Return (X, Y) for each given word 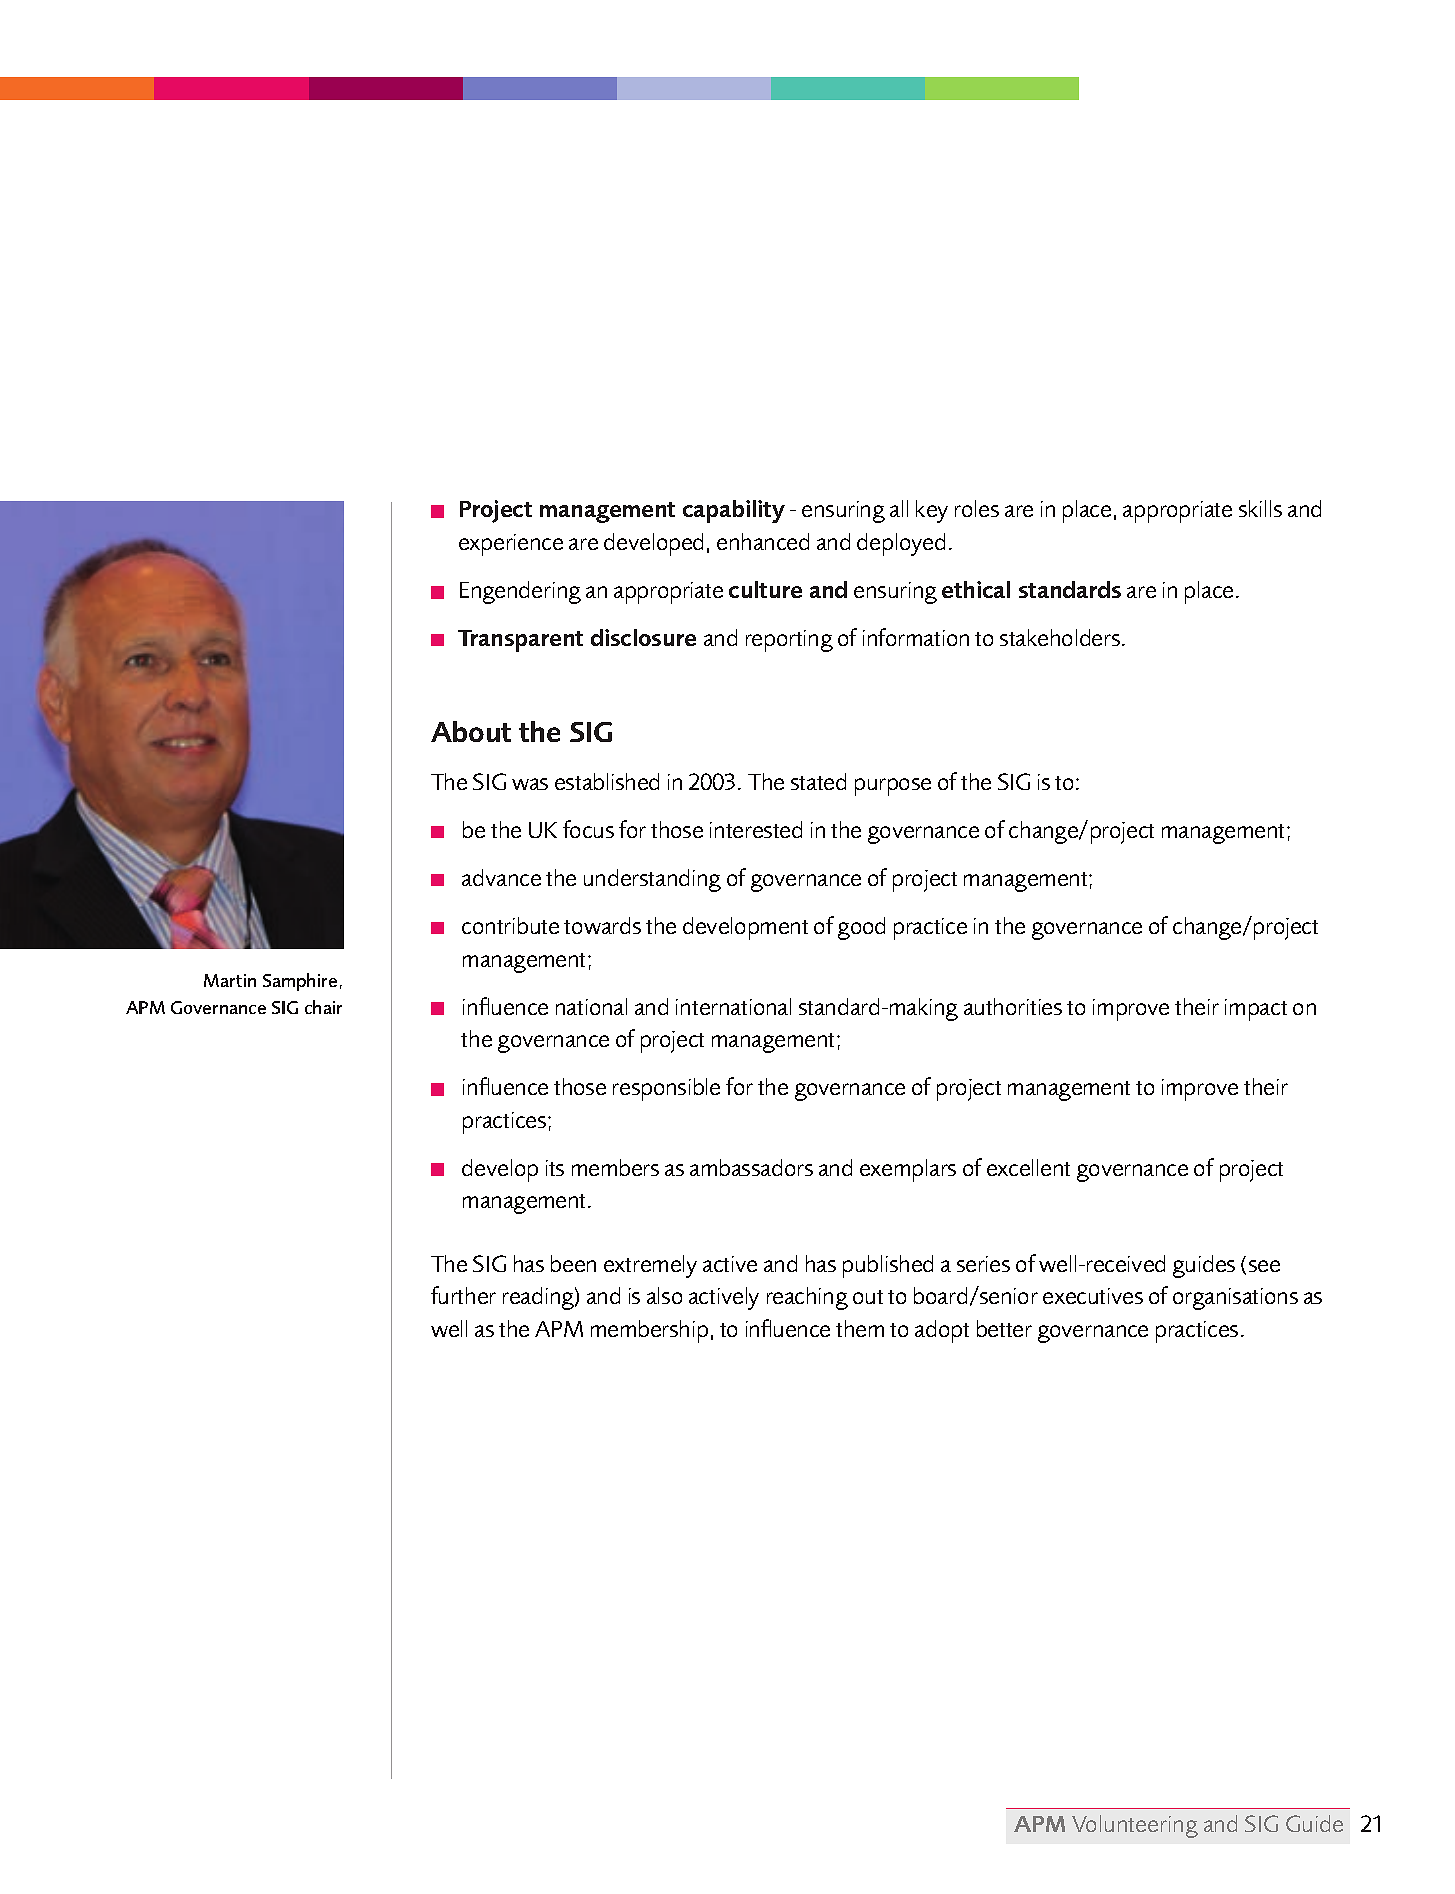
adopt (942, 1331)
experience (511, 545)
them (860, 1328)
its (555, 1168)
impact (1256, 1010)
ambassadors (751, 1167)
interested (756, 829)
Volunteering (1135, 1826)
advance (501, 877)
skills (1260, 508)
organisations (1235, 1299)
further (463, 1295)
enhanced (763, 541)
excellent (1028, 1167)
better (1004, 1328)
